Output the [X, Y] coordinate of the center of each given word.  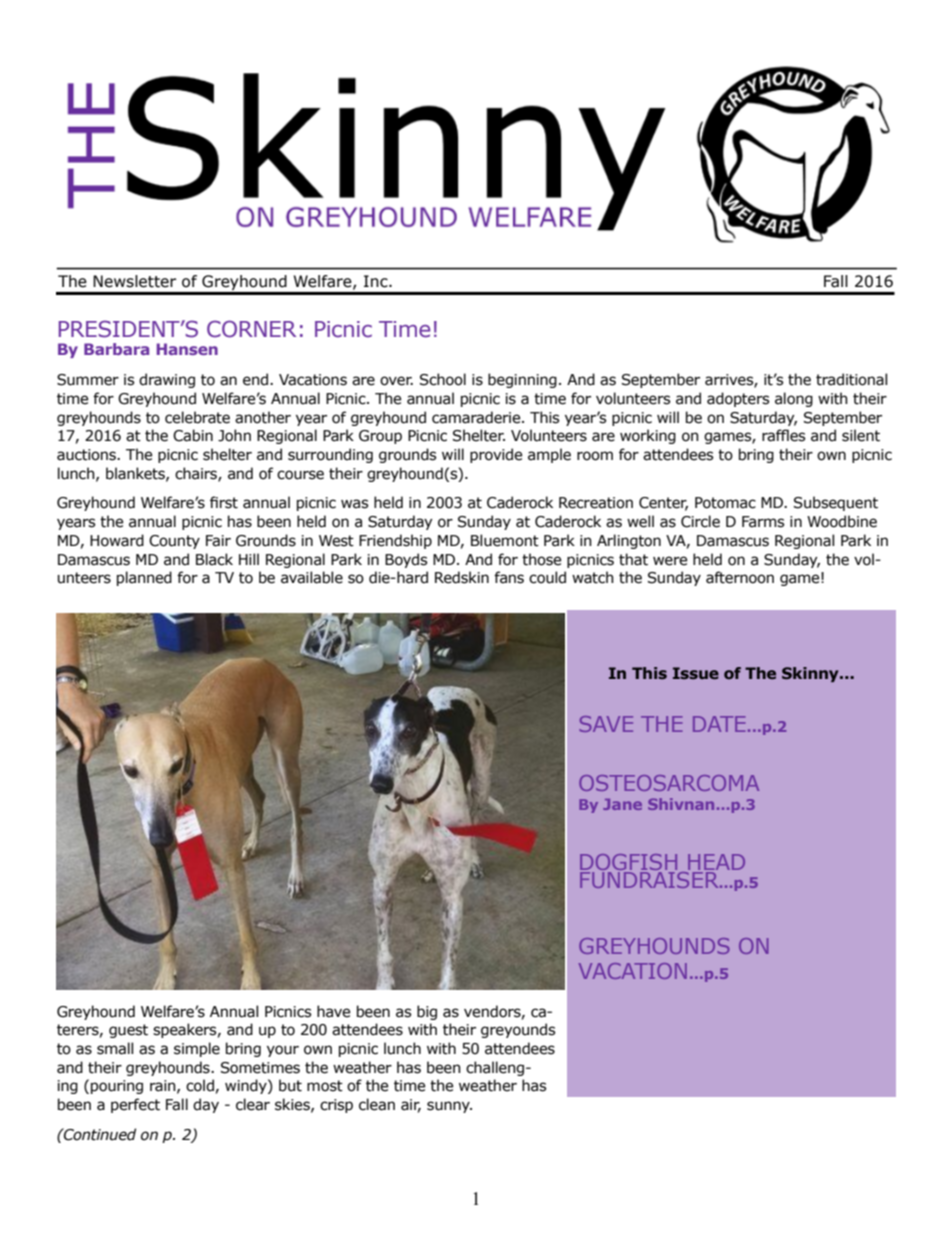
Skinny [811, 674]
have [334, 1011]
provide [496, 455]
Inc [377, 281]
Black [214, 559]
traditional [851, 379]
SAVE [606, 724]
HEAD [716, 862]
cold [200, 1085]
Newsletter [134, 281]
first [224, 502]
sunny [449, 1107]
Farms [763, 522]
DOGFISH [628, 863]
